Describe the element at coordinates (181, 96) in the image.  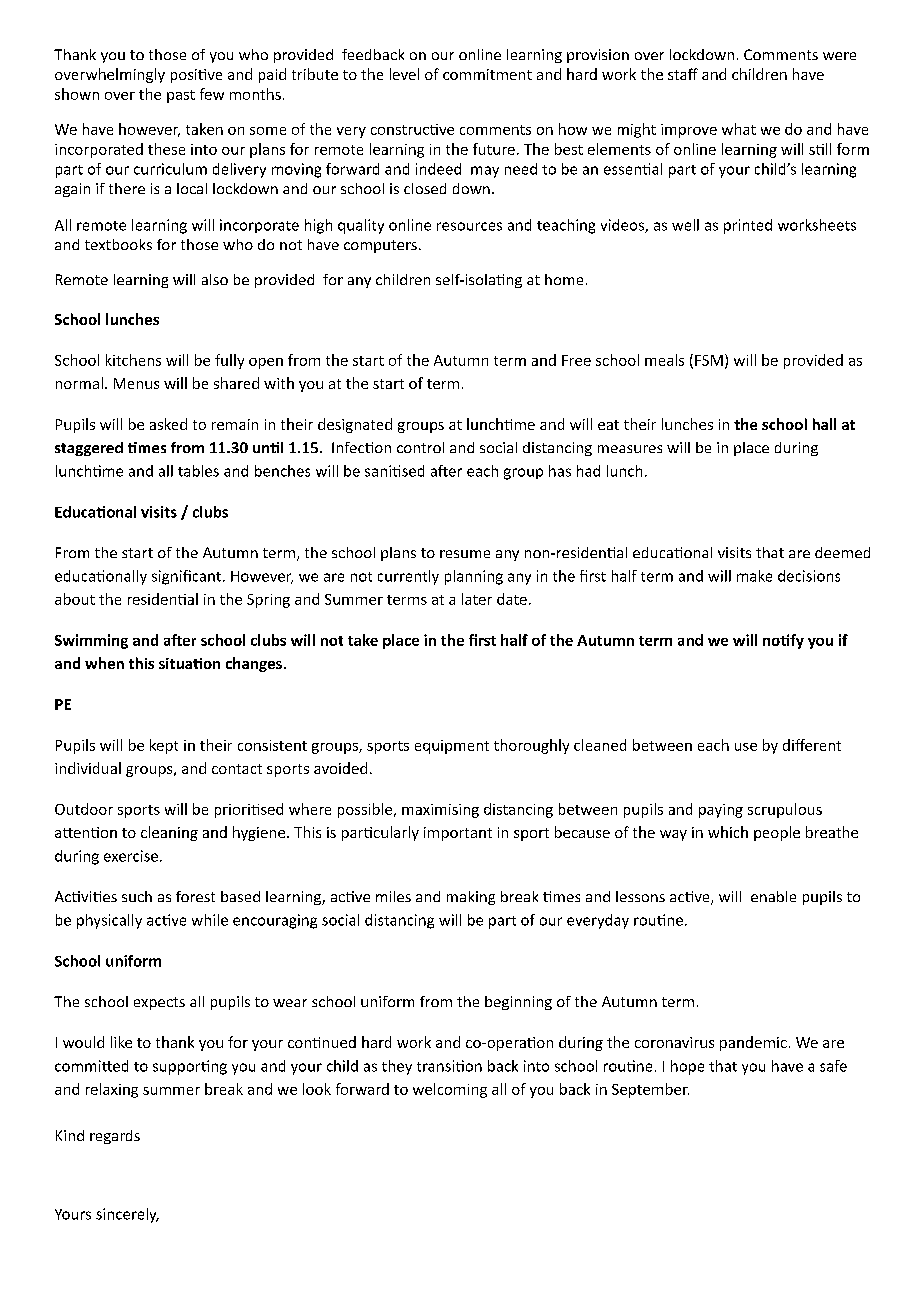
I see `past` at that location.
